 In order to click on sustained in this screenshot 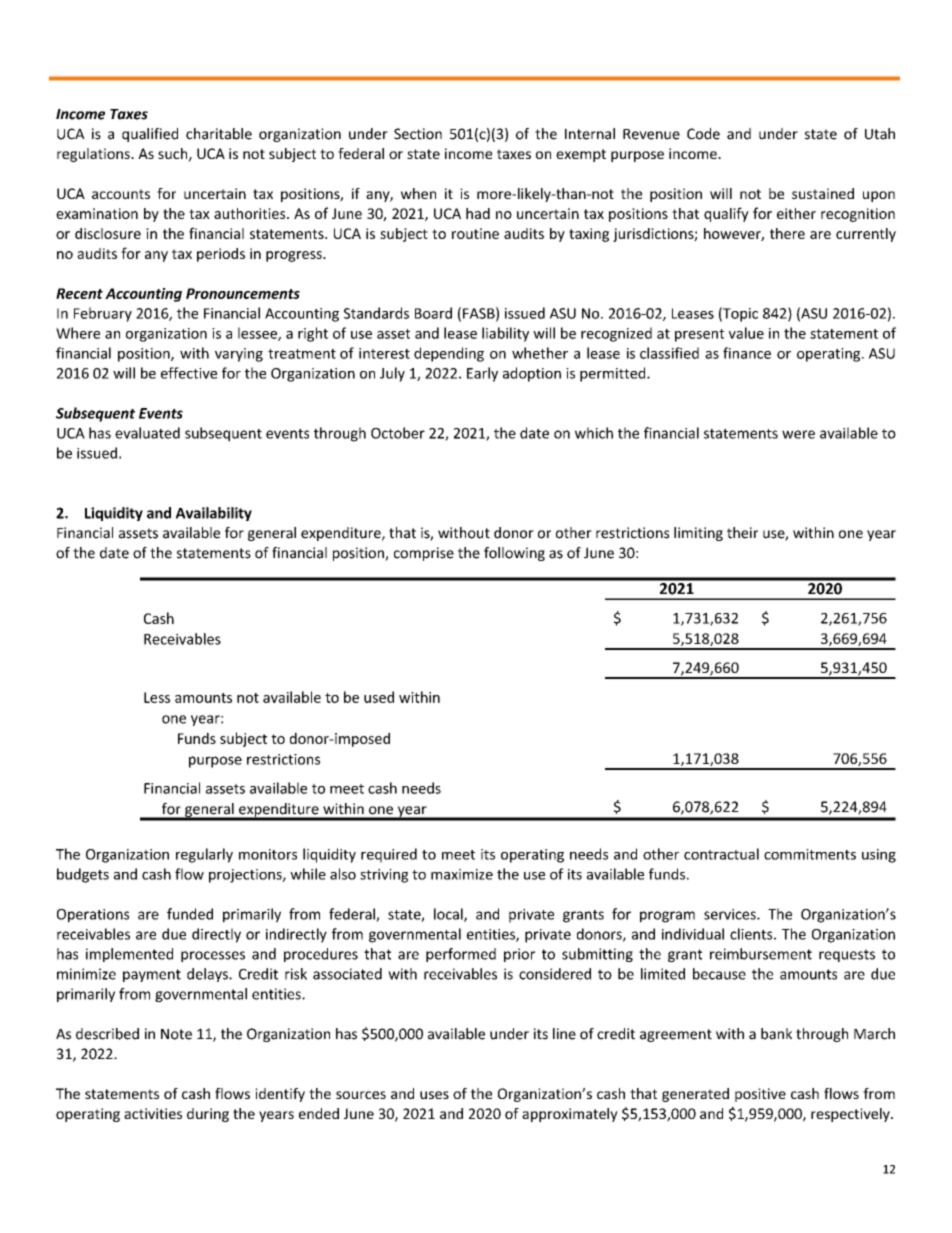, I will do `click(823, 193)`.
